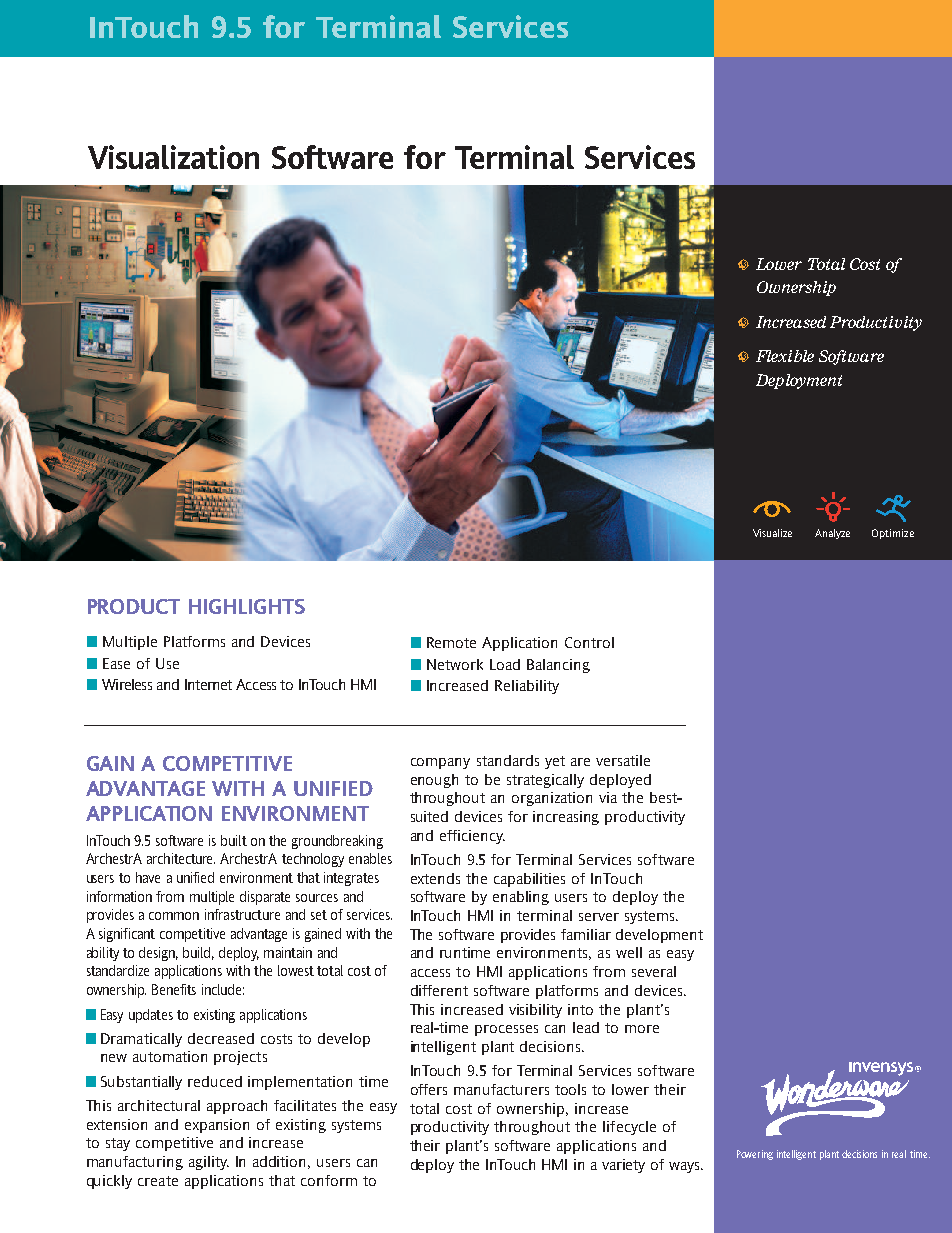  Describe the element at coordinates (772, 533) in the screenshot. I see `Visualize` at that location.
